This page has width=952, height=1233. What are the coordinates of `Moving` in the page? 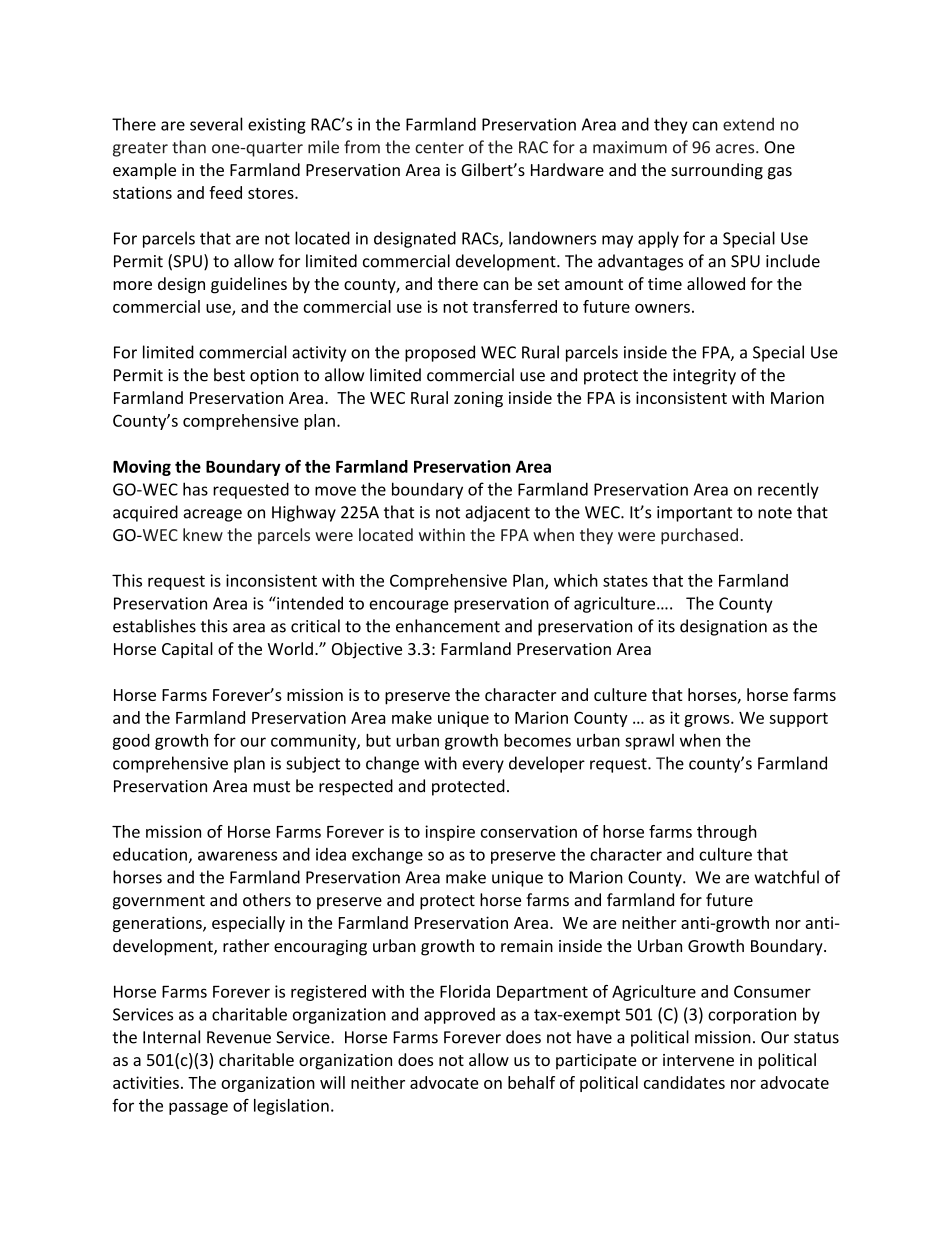 It's located at (142, 468).
